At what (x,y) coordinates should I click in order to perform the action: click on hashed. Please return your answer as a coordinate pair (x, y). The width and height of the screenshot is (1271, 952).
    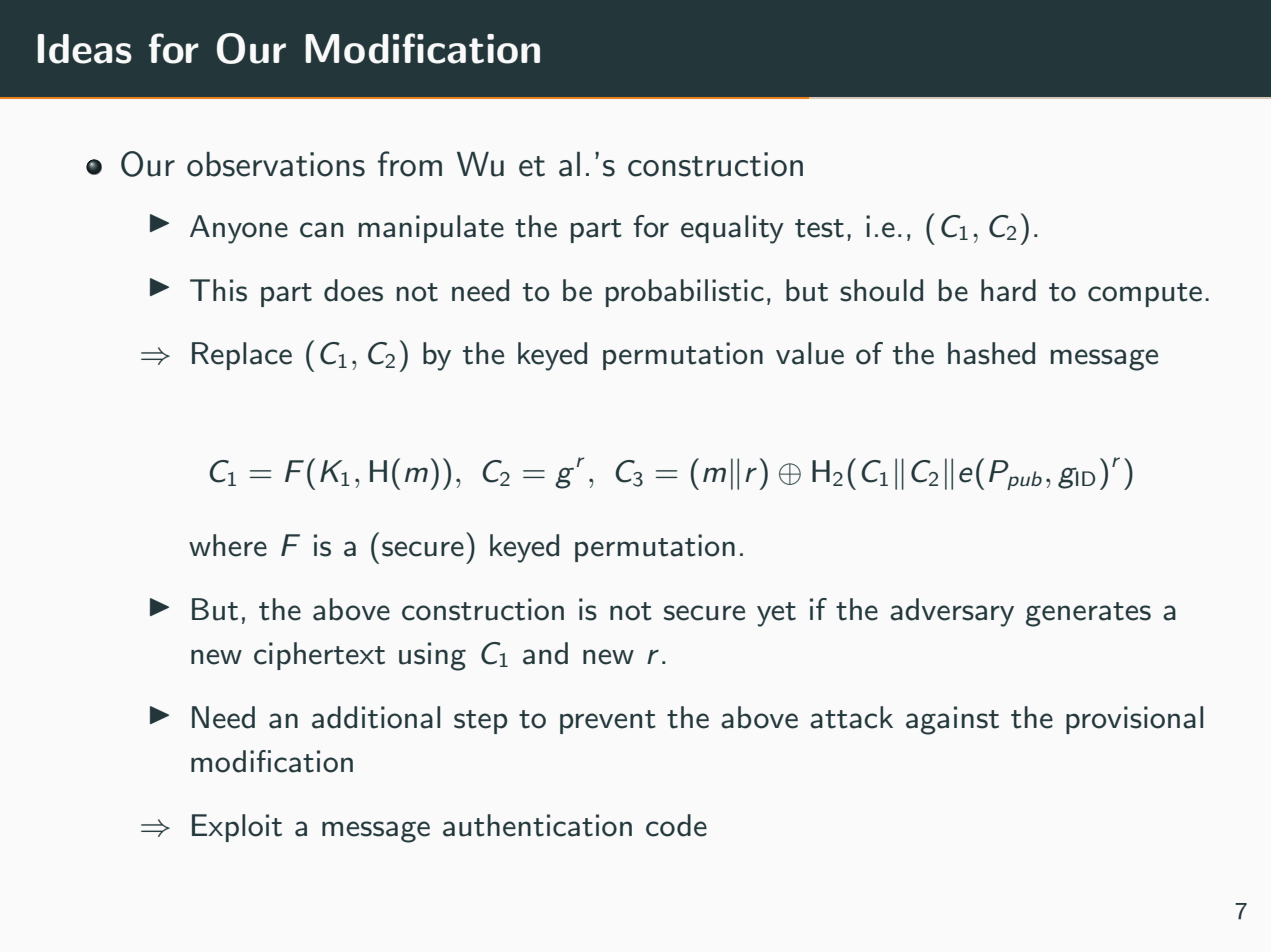
    Looking at the image, I should click on (991, 353).
